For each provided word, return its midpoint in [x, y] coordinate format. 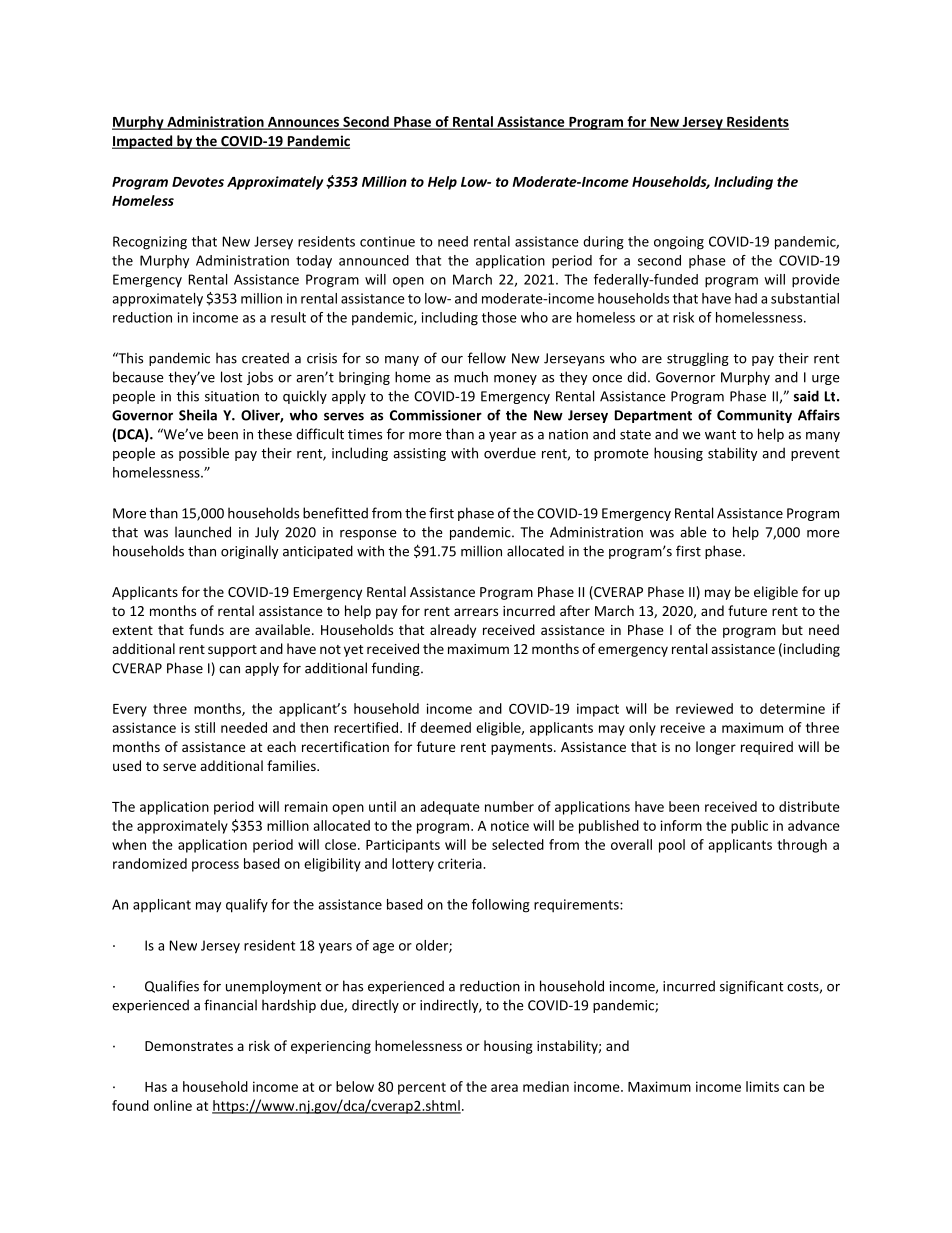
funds [206, 629]
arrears [476, 612]
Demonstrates [189, 1046]
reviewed [704, 708]
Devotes [198, 182]
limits [762, 1086]
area [504, 1088]
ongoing [679, 243]
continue [387, 241]
